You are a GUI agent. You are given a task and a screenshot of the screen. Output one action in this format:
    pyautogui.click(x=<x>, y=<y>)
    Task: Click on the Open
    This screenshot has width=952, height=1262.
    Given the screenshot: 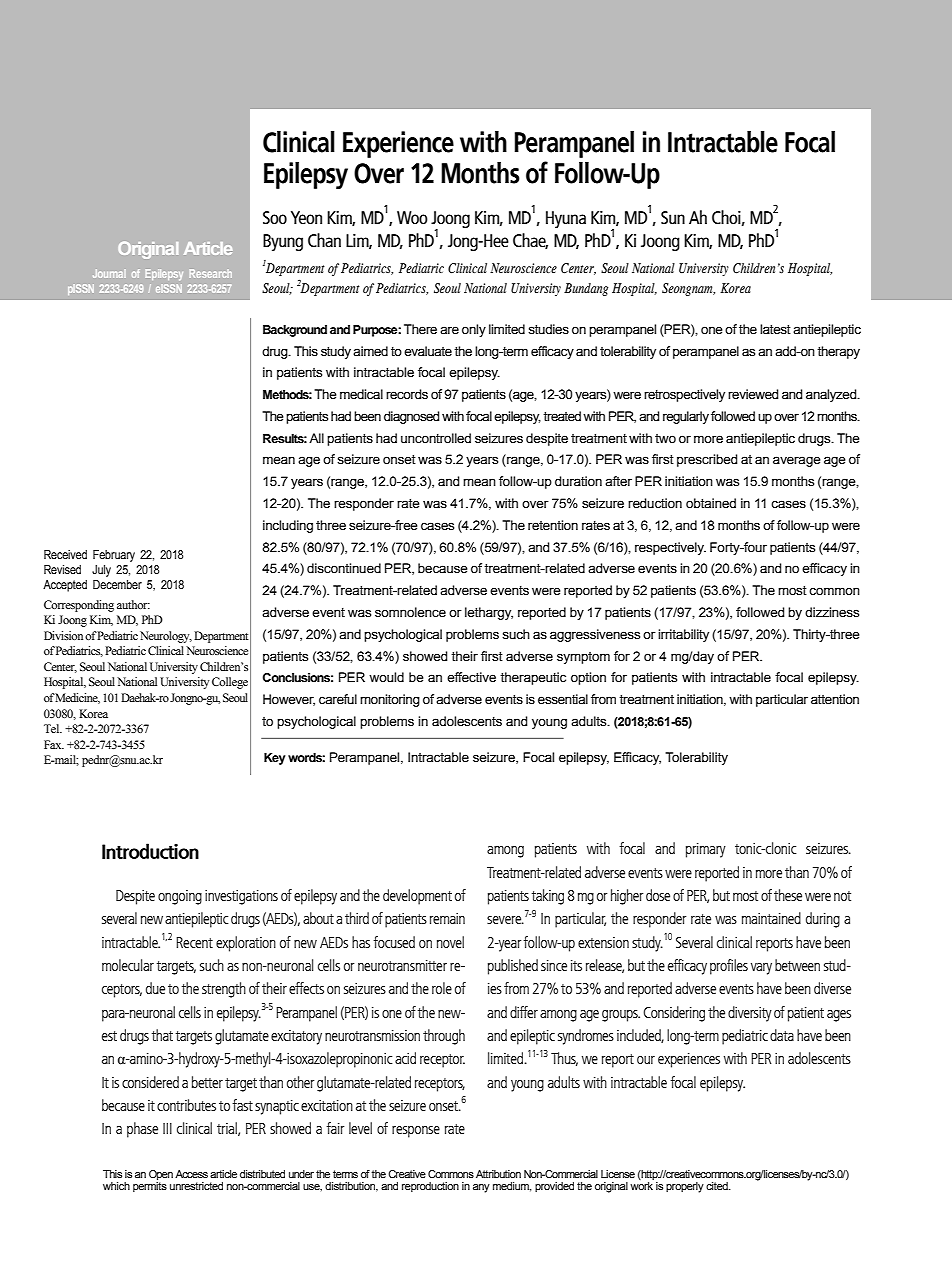 What is the action you would take?
    pyautogui.click(x=161, y=1175)
